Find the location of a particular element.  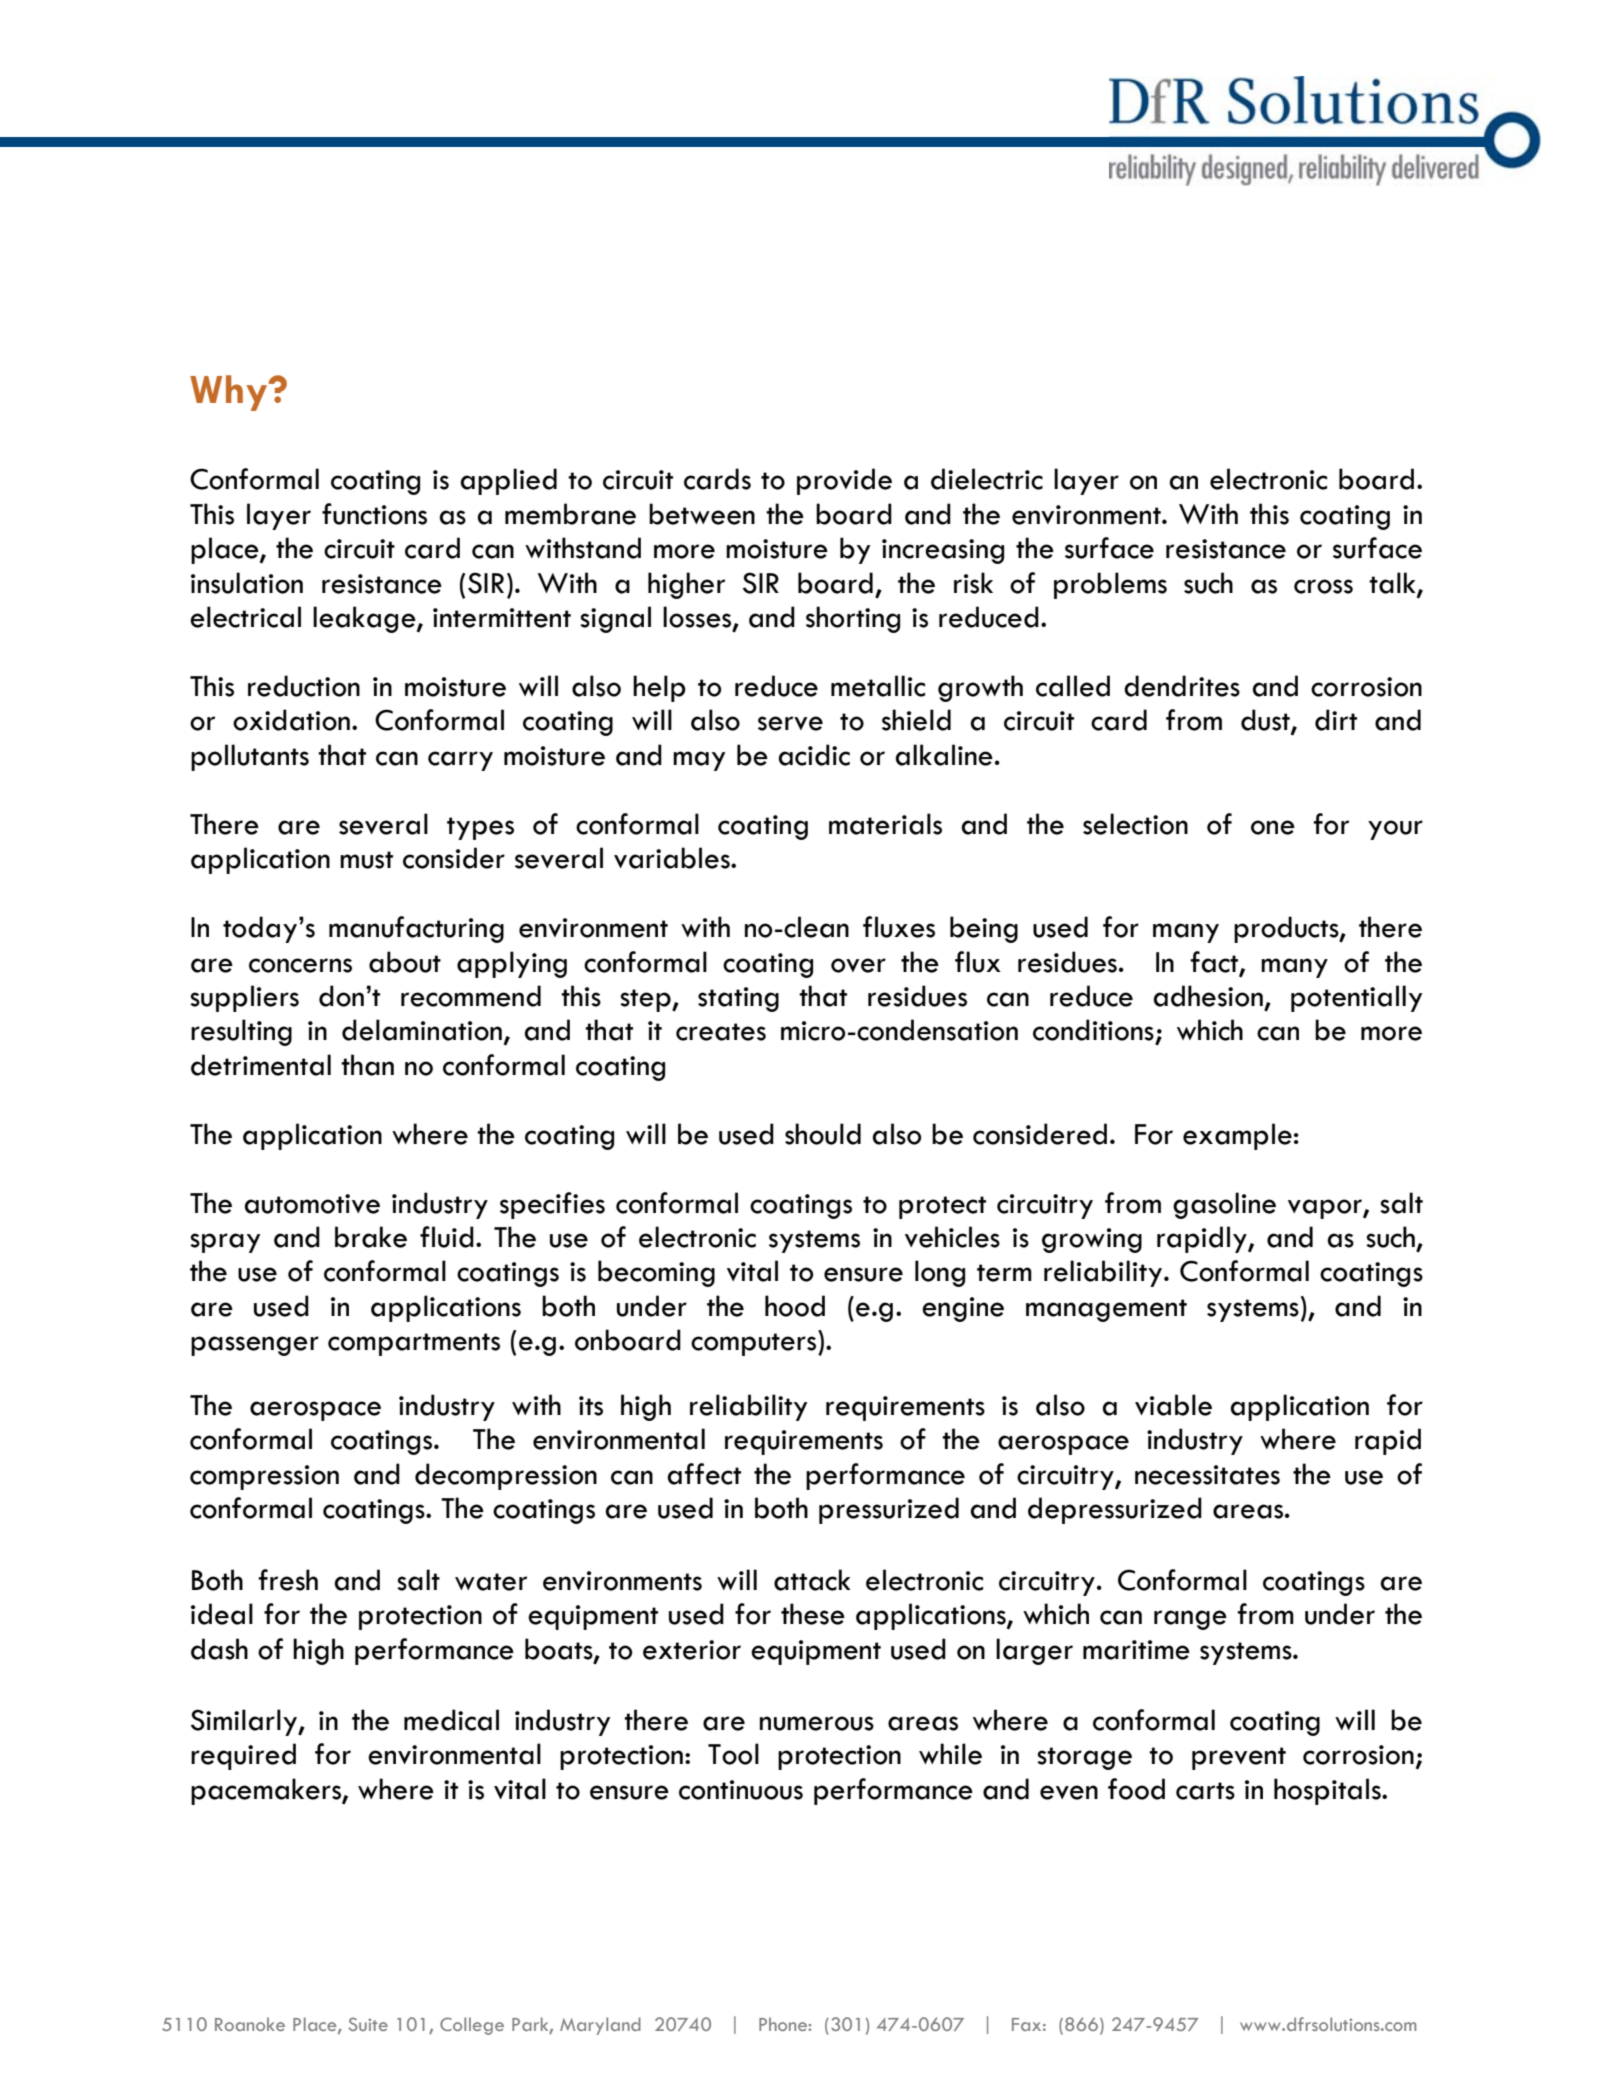

necessitates is located at coordinates (1207, 1475).
